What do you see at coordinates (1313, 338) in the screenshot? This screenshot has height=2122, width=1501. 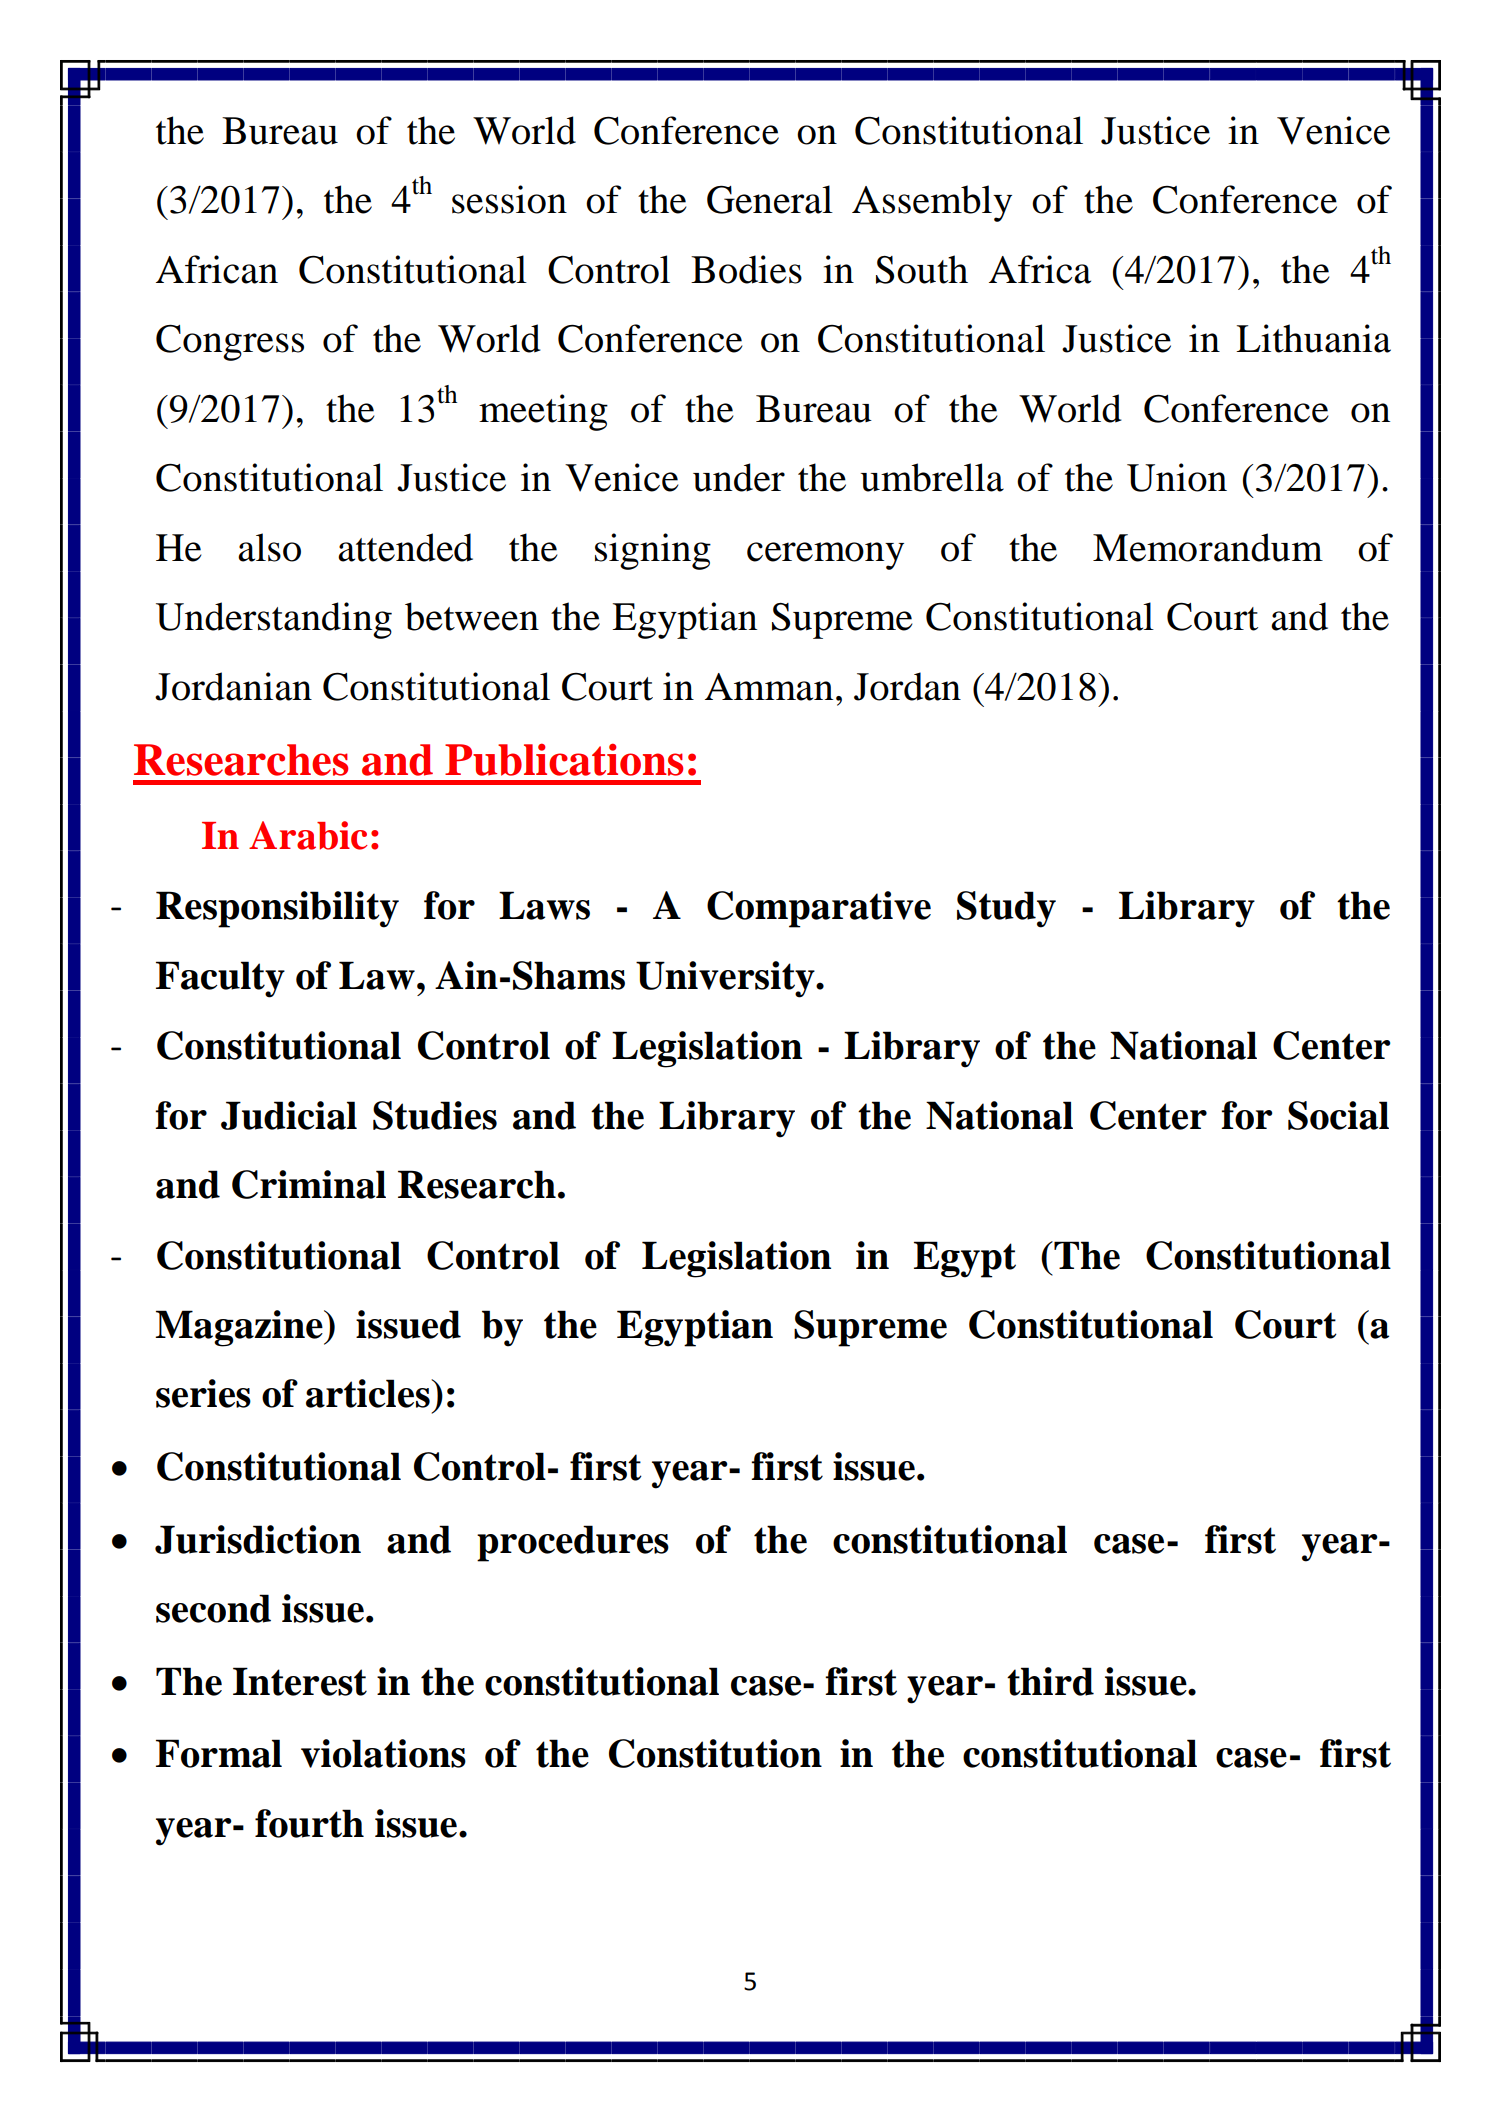 I see `Lithuania` at bounding box center [1313, 338].
